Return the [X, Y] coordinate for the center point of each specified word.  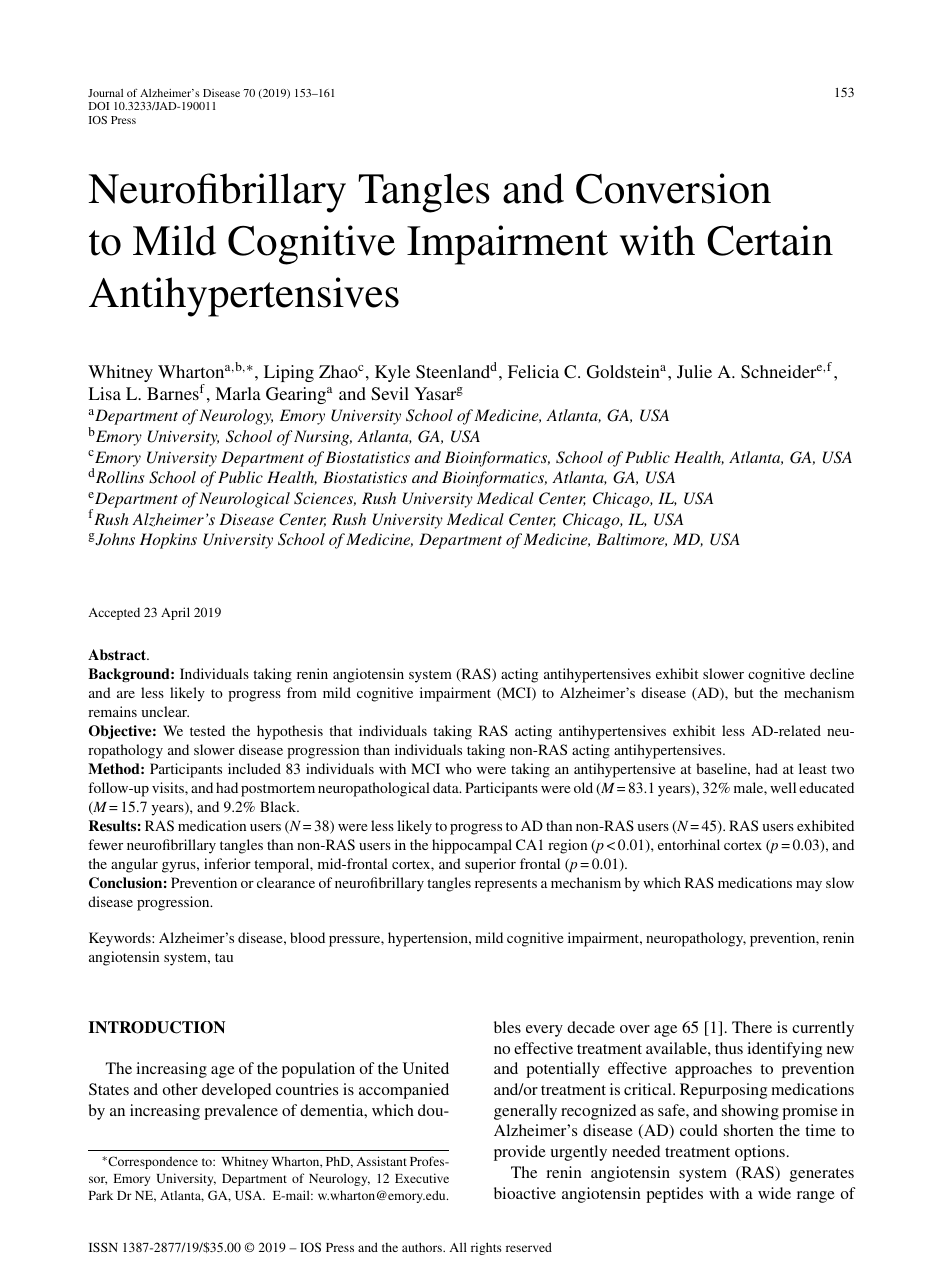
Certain [770, 240]
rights [486, 1248]
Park [101, 1195]
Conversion [673, 188]
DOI [99, 106]
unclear [165, 711]
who [458, 768]
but [743, 692]
